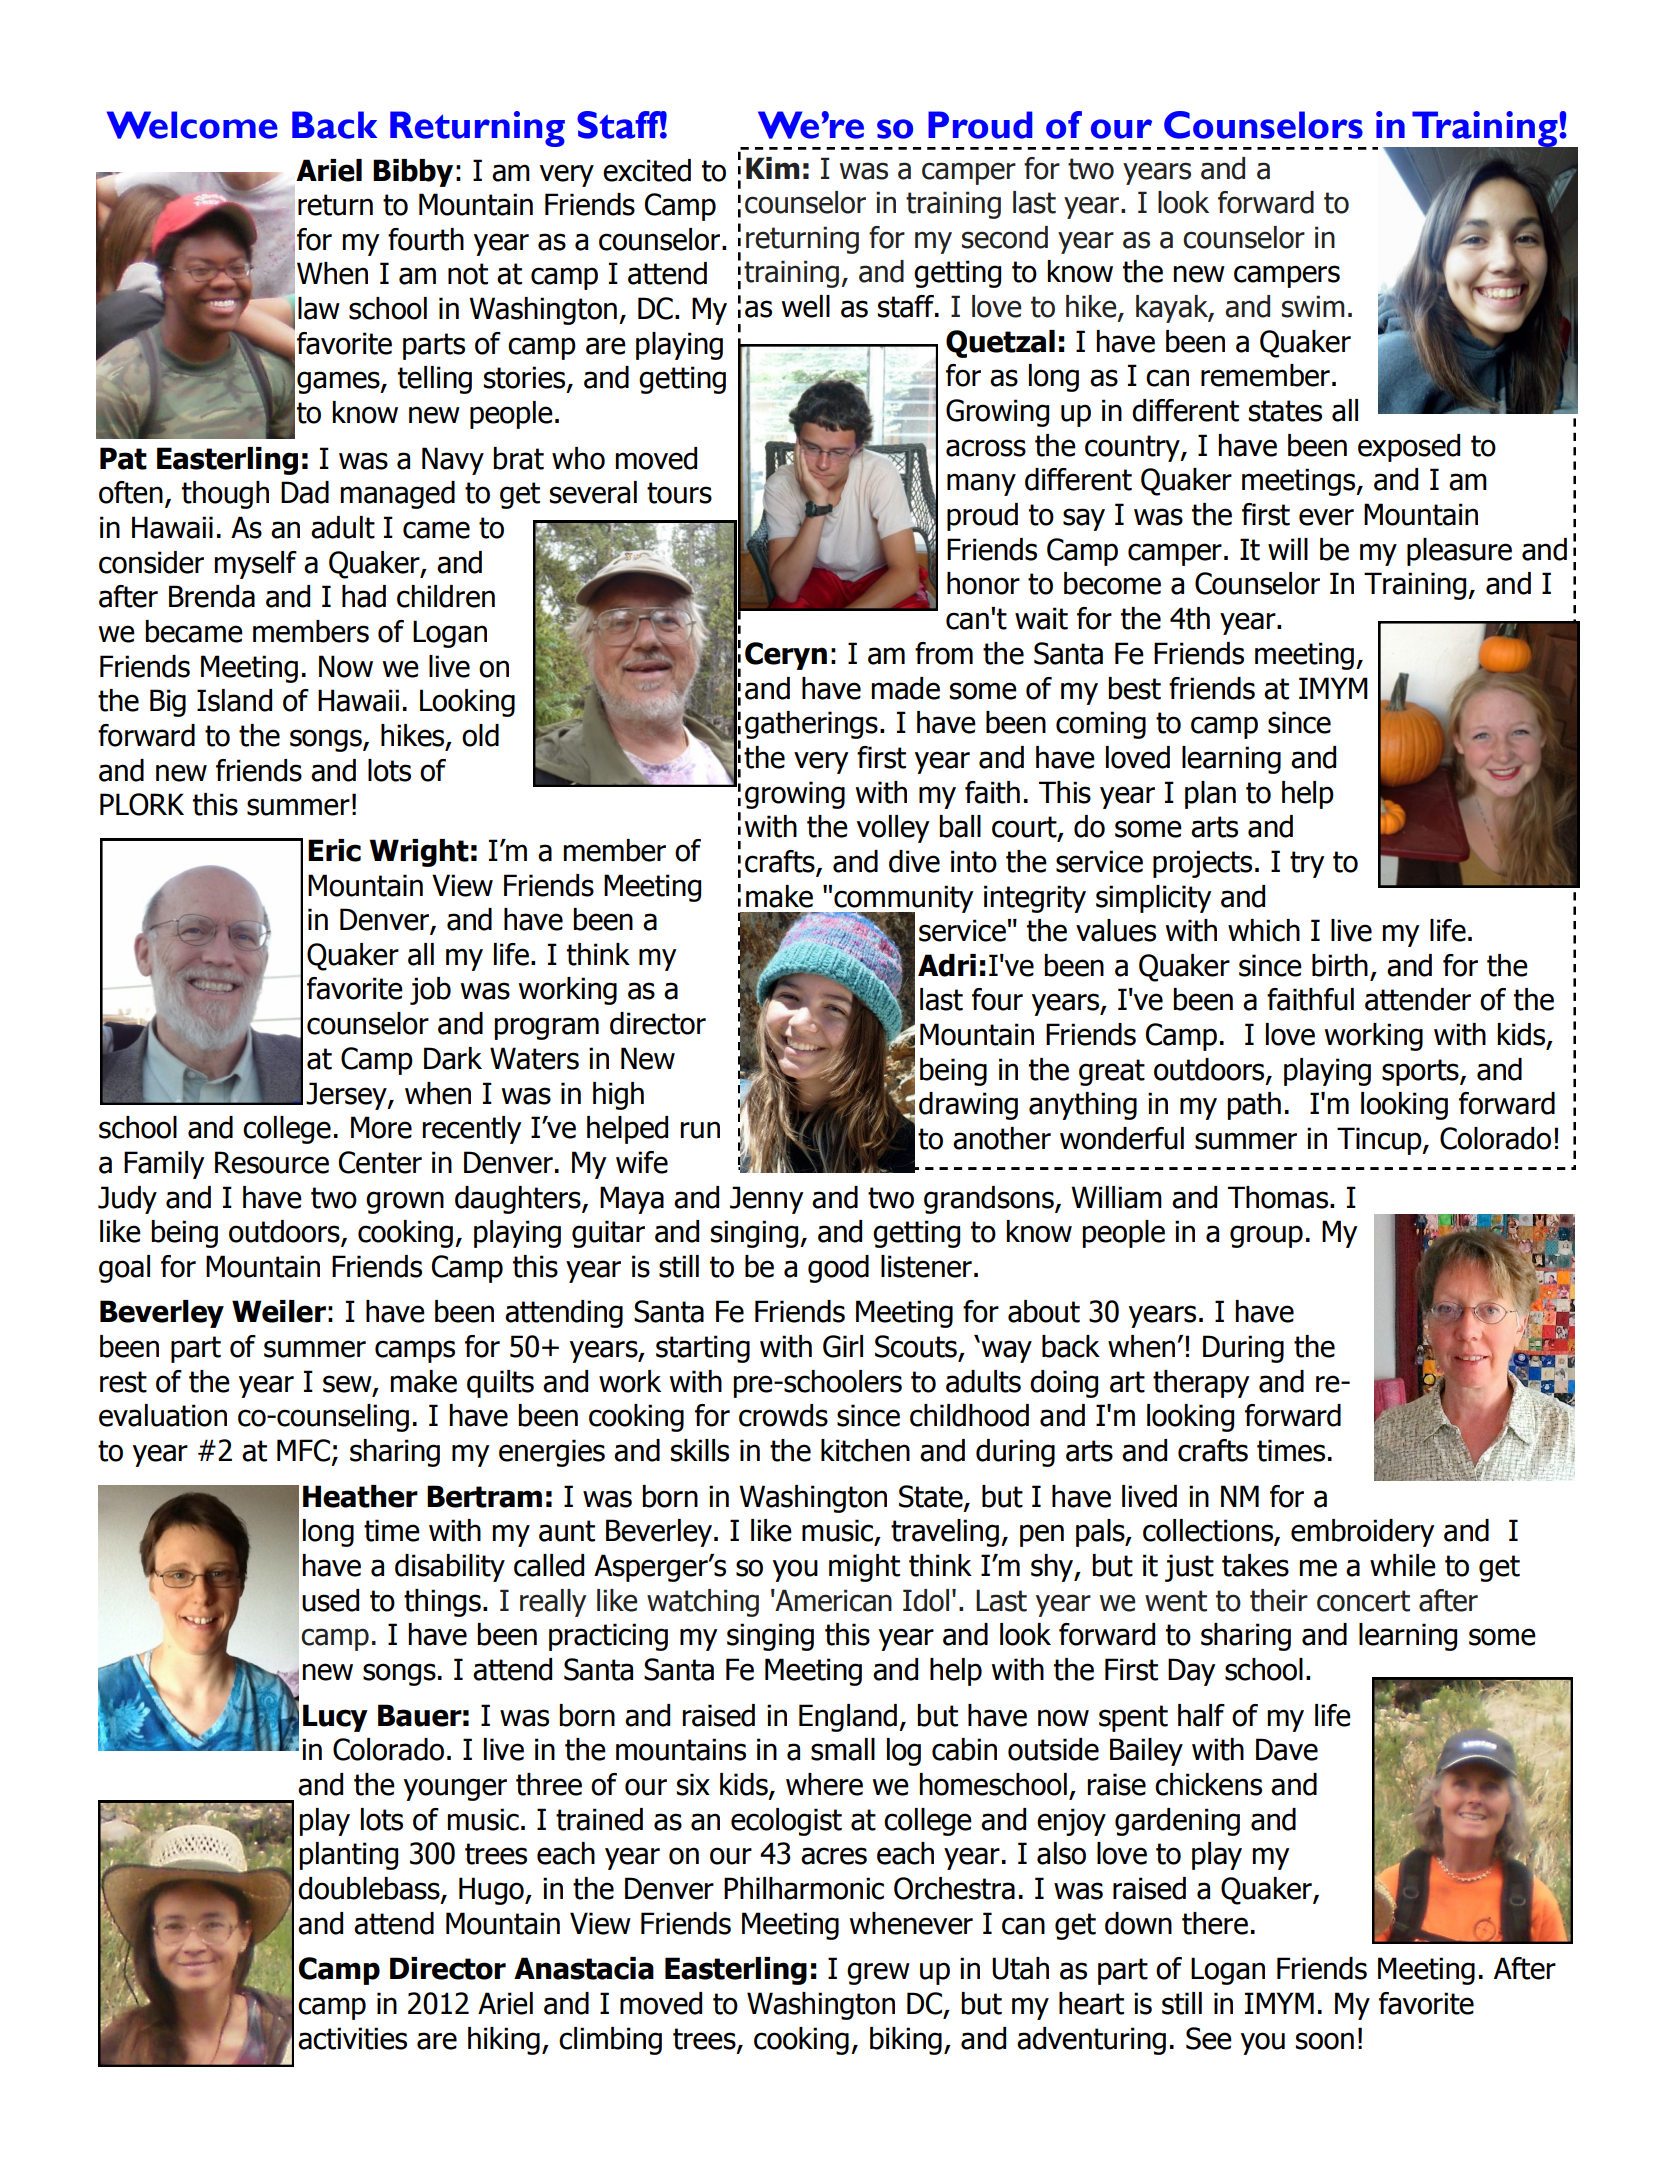 The height and width of the screenshot is (2166, 1674). What do you see at coordinates (347, 1096) in the screenshot?
I see `Jersey` at bounding box center [347, 1096].
